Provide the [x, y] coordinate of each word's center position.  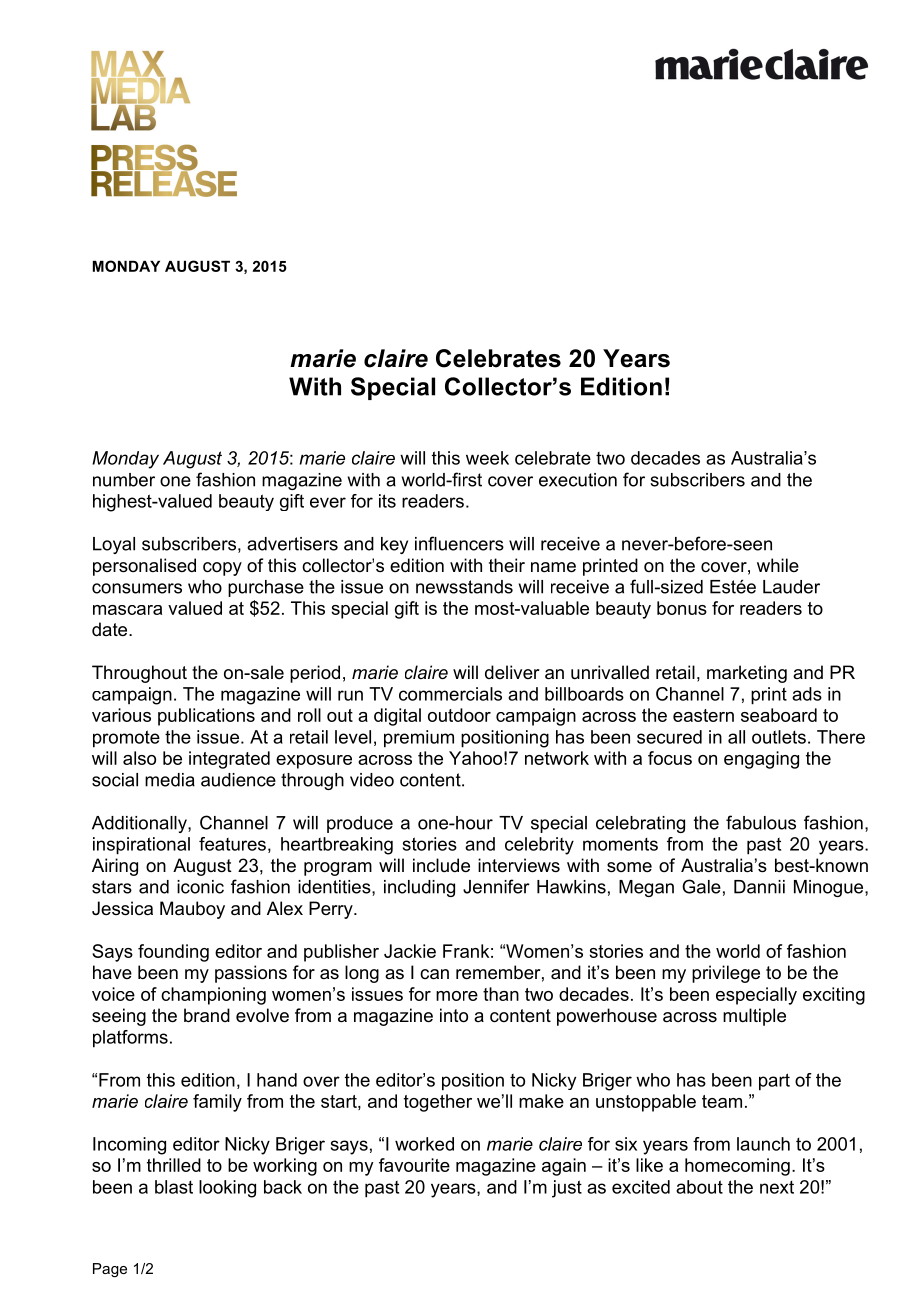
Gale [701, 886]
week [487, 458]
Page [110, 1270]
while [778, 565]
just [567, 1189]
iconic [200, 887]
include [441, 865]
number [124, 480]
